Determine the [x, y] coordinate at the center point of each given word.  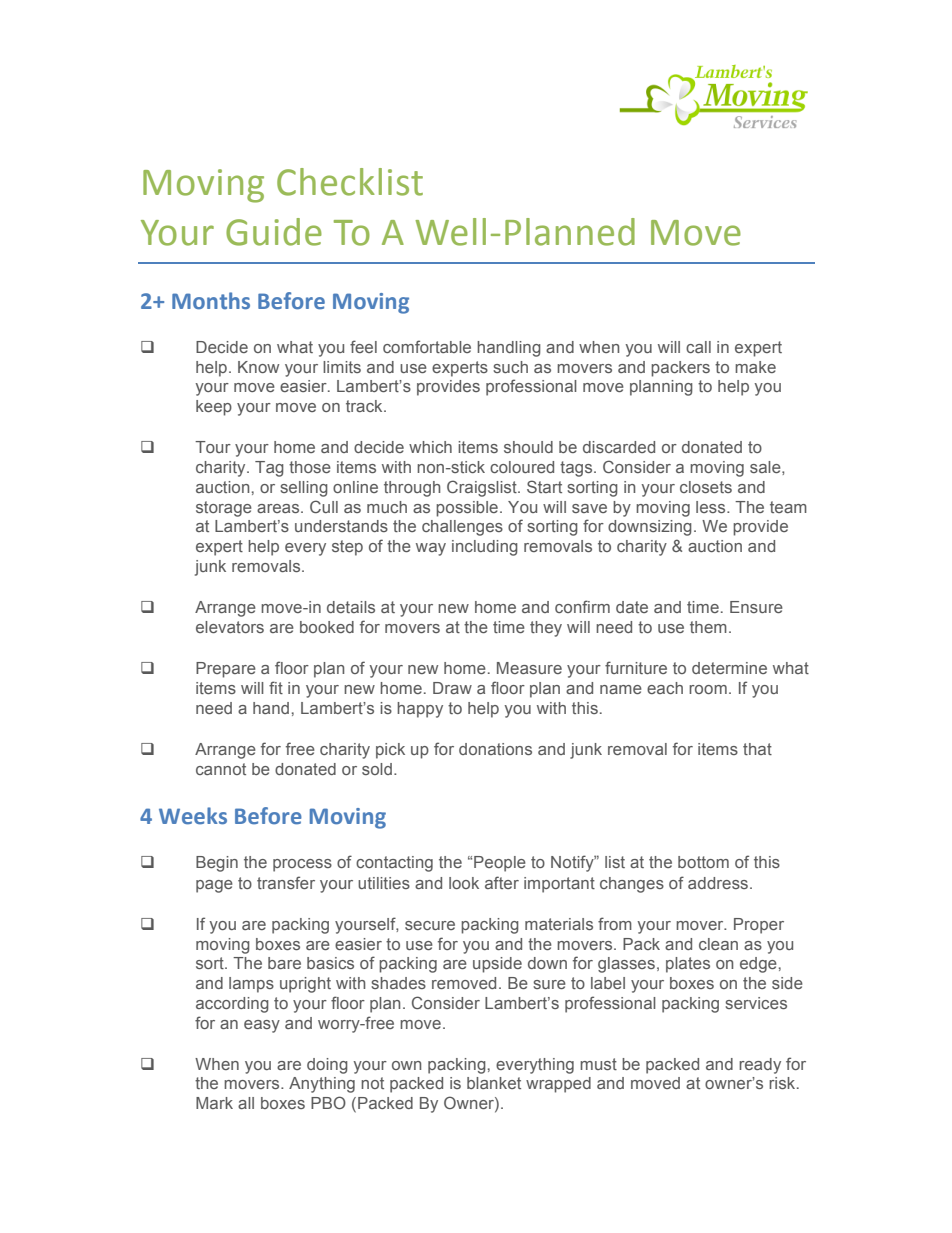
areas [279, 508]
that [757, 749]
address [719, 883]
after [502, 882]
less [712, 507]
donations [495, 749]
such [510, 367]
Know [258, 367]
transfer [286, 882]
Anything [322, 1085]
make [755, 367]
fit [276, 687]
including [485, 548]
